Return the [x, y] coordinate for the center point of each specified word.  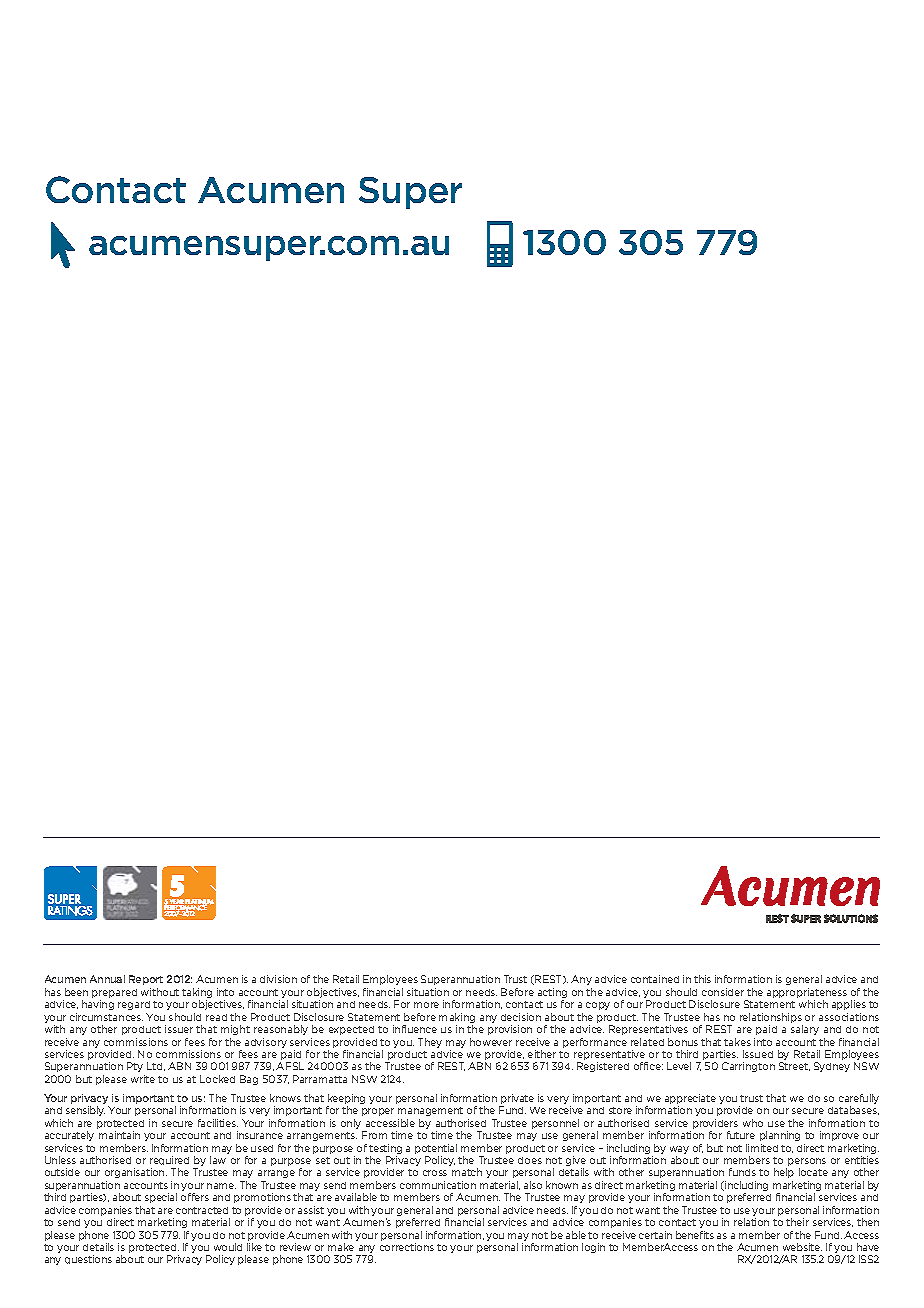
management [430, 1111]
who [753, 1123]
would [228, 1247]
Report [146, 980]
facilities [218, 1123]
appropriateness [807, 994]
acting [552, 994]
